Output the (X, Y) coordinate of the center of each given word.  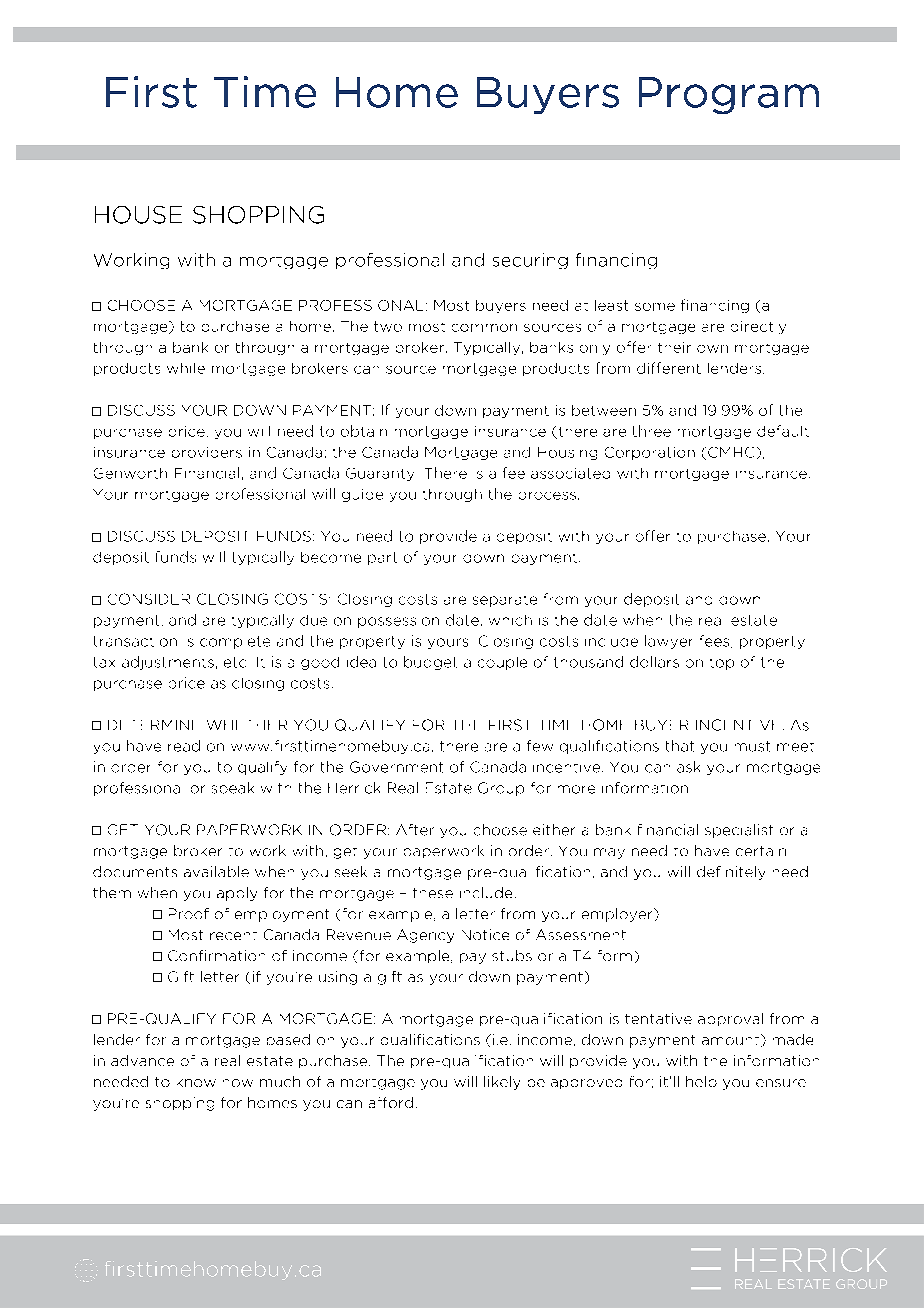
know (196, 1083)
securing (530, 261)
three (652, 431)
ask (688, 767)
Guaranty (380, 474)
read (184, 746)
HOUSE (138, 215)
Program (729, 95)
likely (502, 1083)
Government (396, 767)
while (186, 368)
